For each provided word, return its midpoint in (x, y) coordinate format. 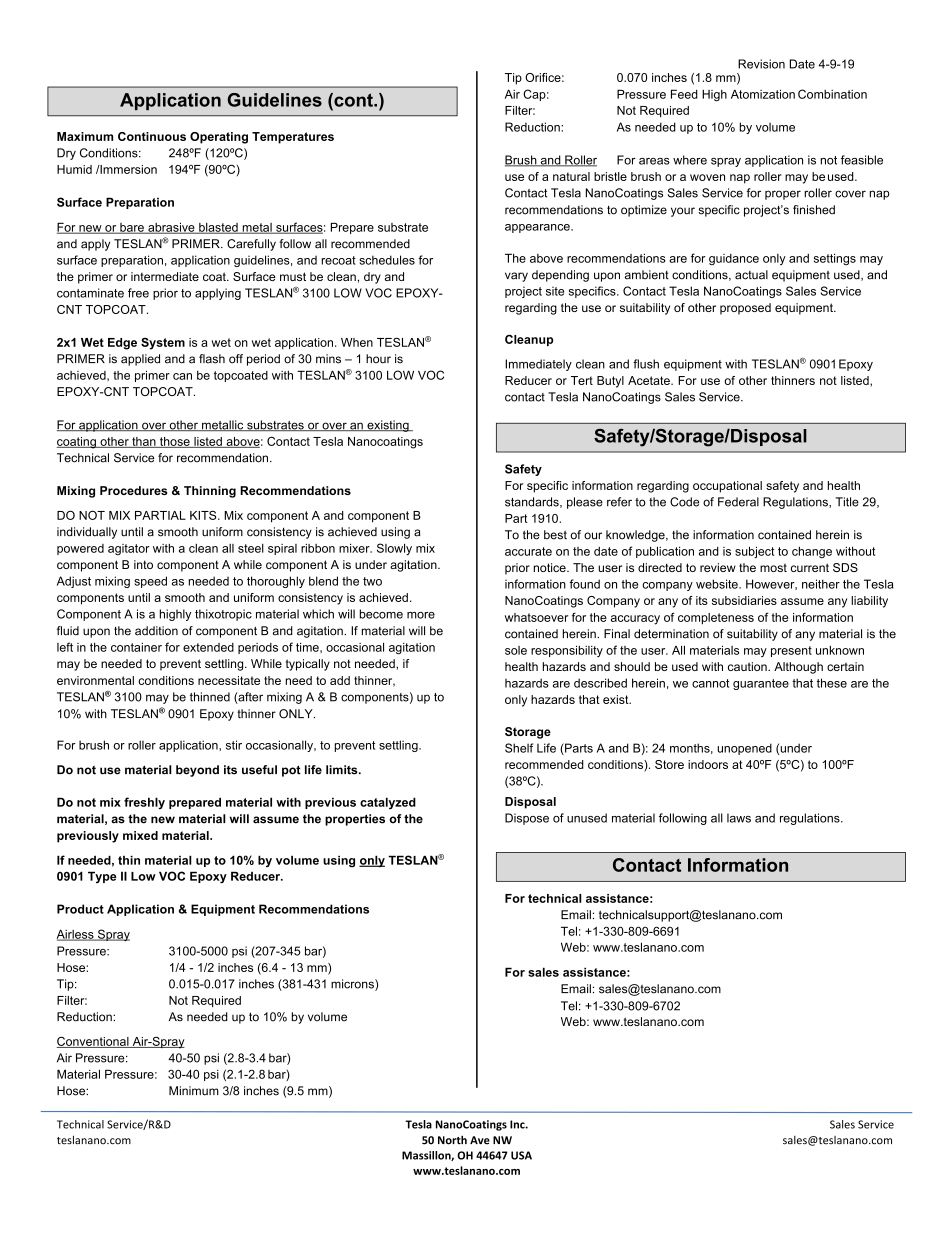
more (421, 615)
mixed (140, 835)
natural (571, 176)
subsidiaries (744, 600)
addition (156, 631)
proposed (745, 309)
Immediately (538, 365)
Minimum (194, 1091)
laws (739, 818)
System (163, 343)
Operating (219, 138)
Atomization (763, 94)
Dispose (527, 819)
